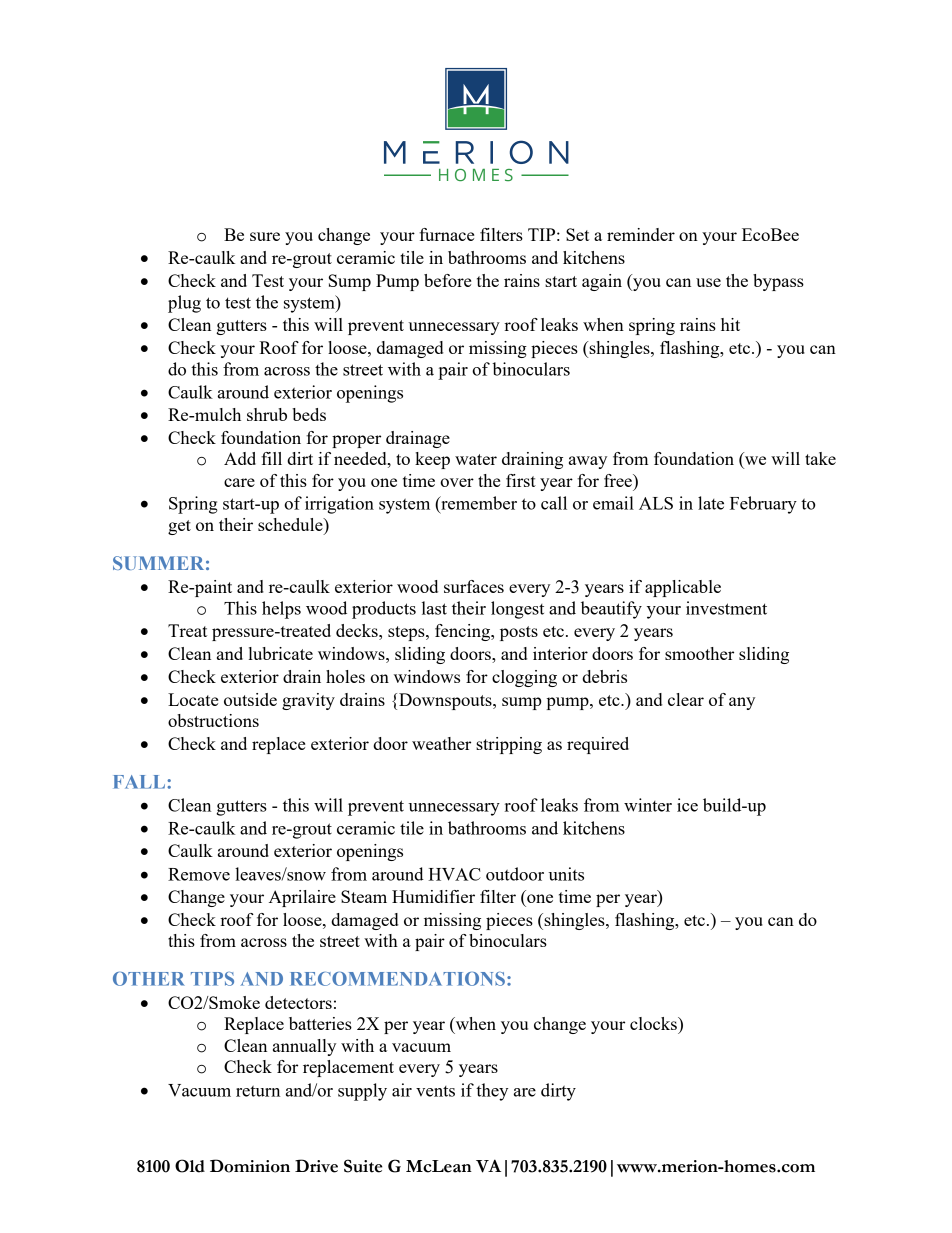 This page has width=952, height=1233. I want to click on plug, so click(184, 304).
